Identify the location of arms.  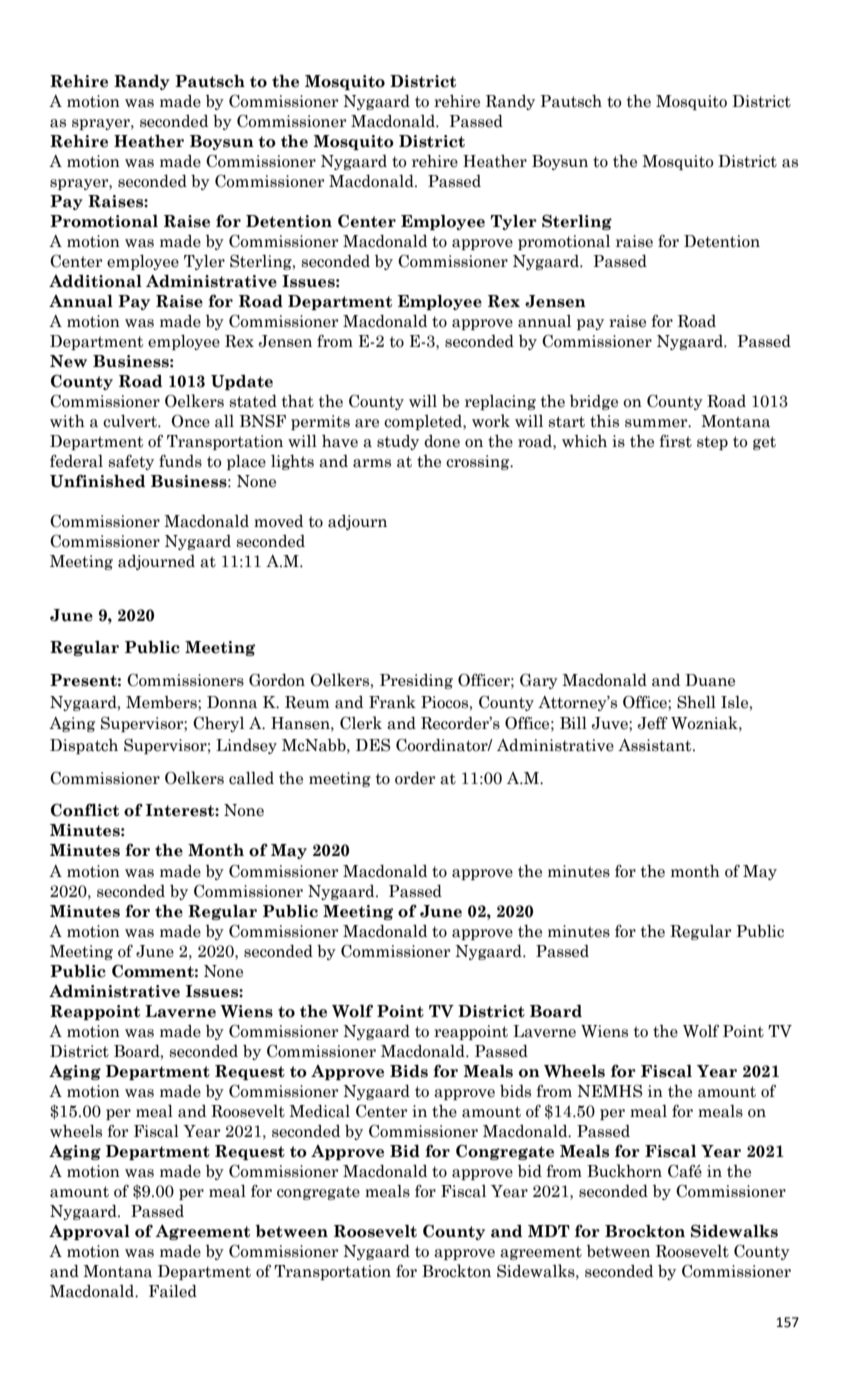
(372, 463).
